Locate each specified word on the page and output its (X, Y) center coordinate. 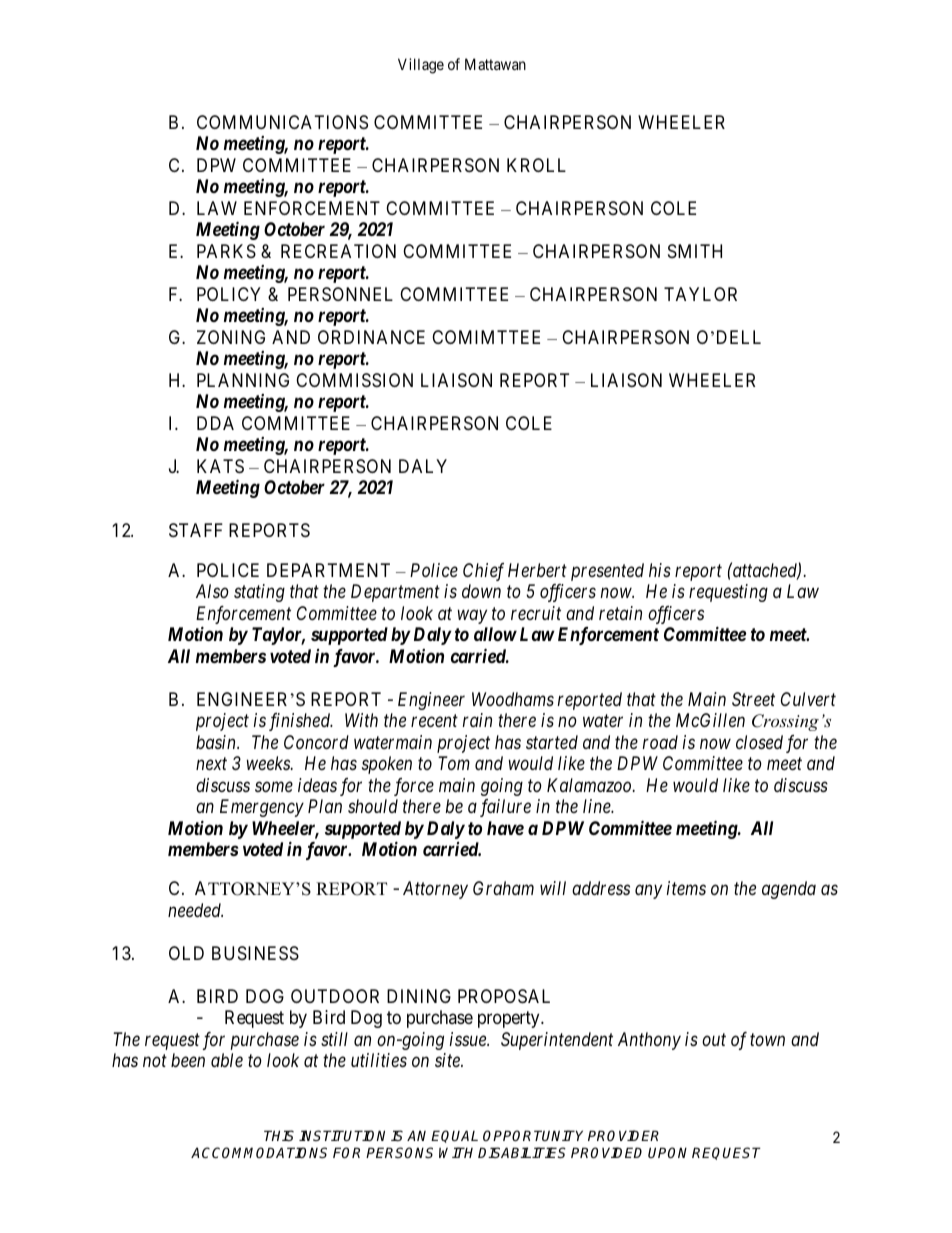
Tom (454, 763)
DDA (215, 423)
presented (607, 572)
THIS (279, 1135)
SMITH (695, 251)
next (211, 764)
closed (759, 742)
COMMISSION (354, 380)
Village (421, 66)
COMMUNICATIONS (282, 122)
